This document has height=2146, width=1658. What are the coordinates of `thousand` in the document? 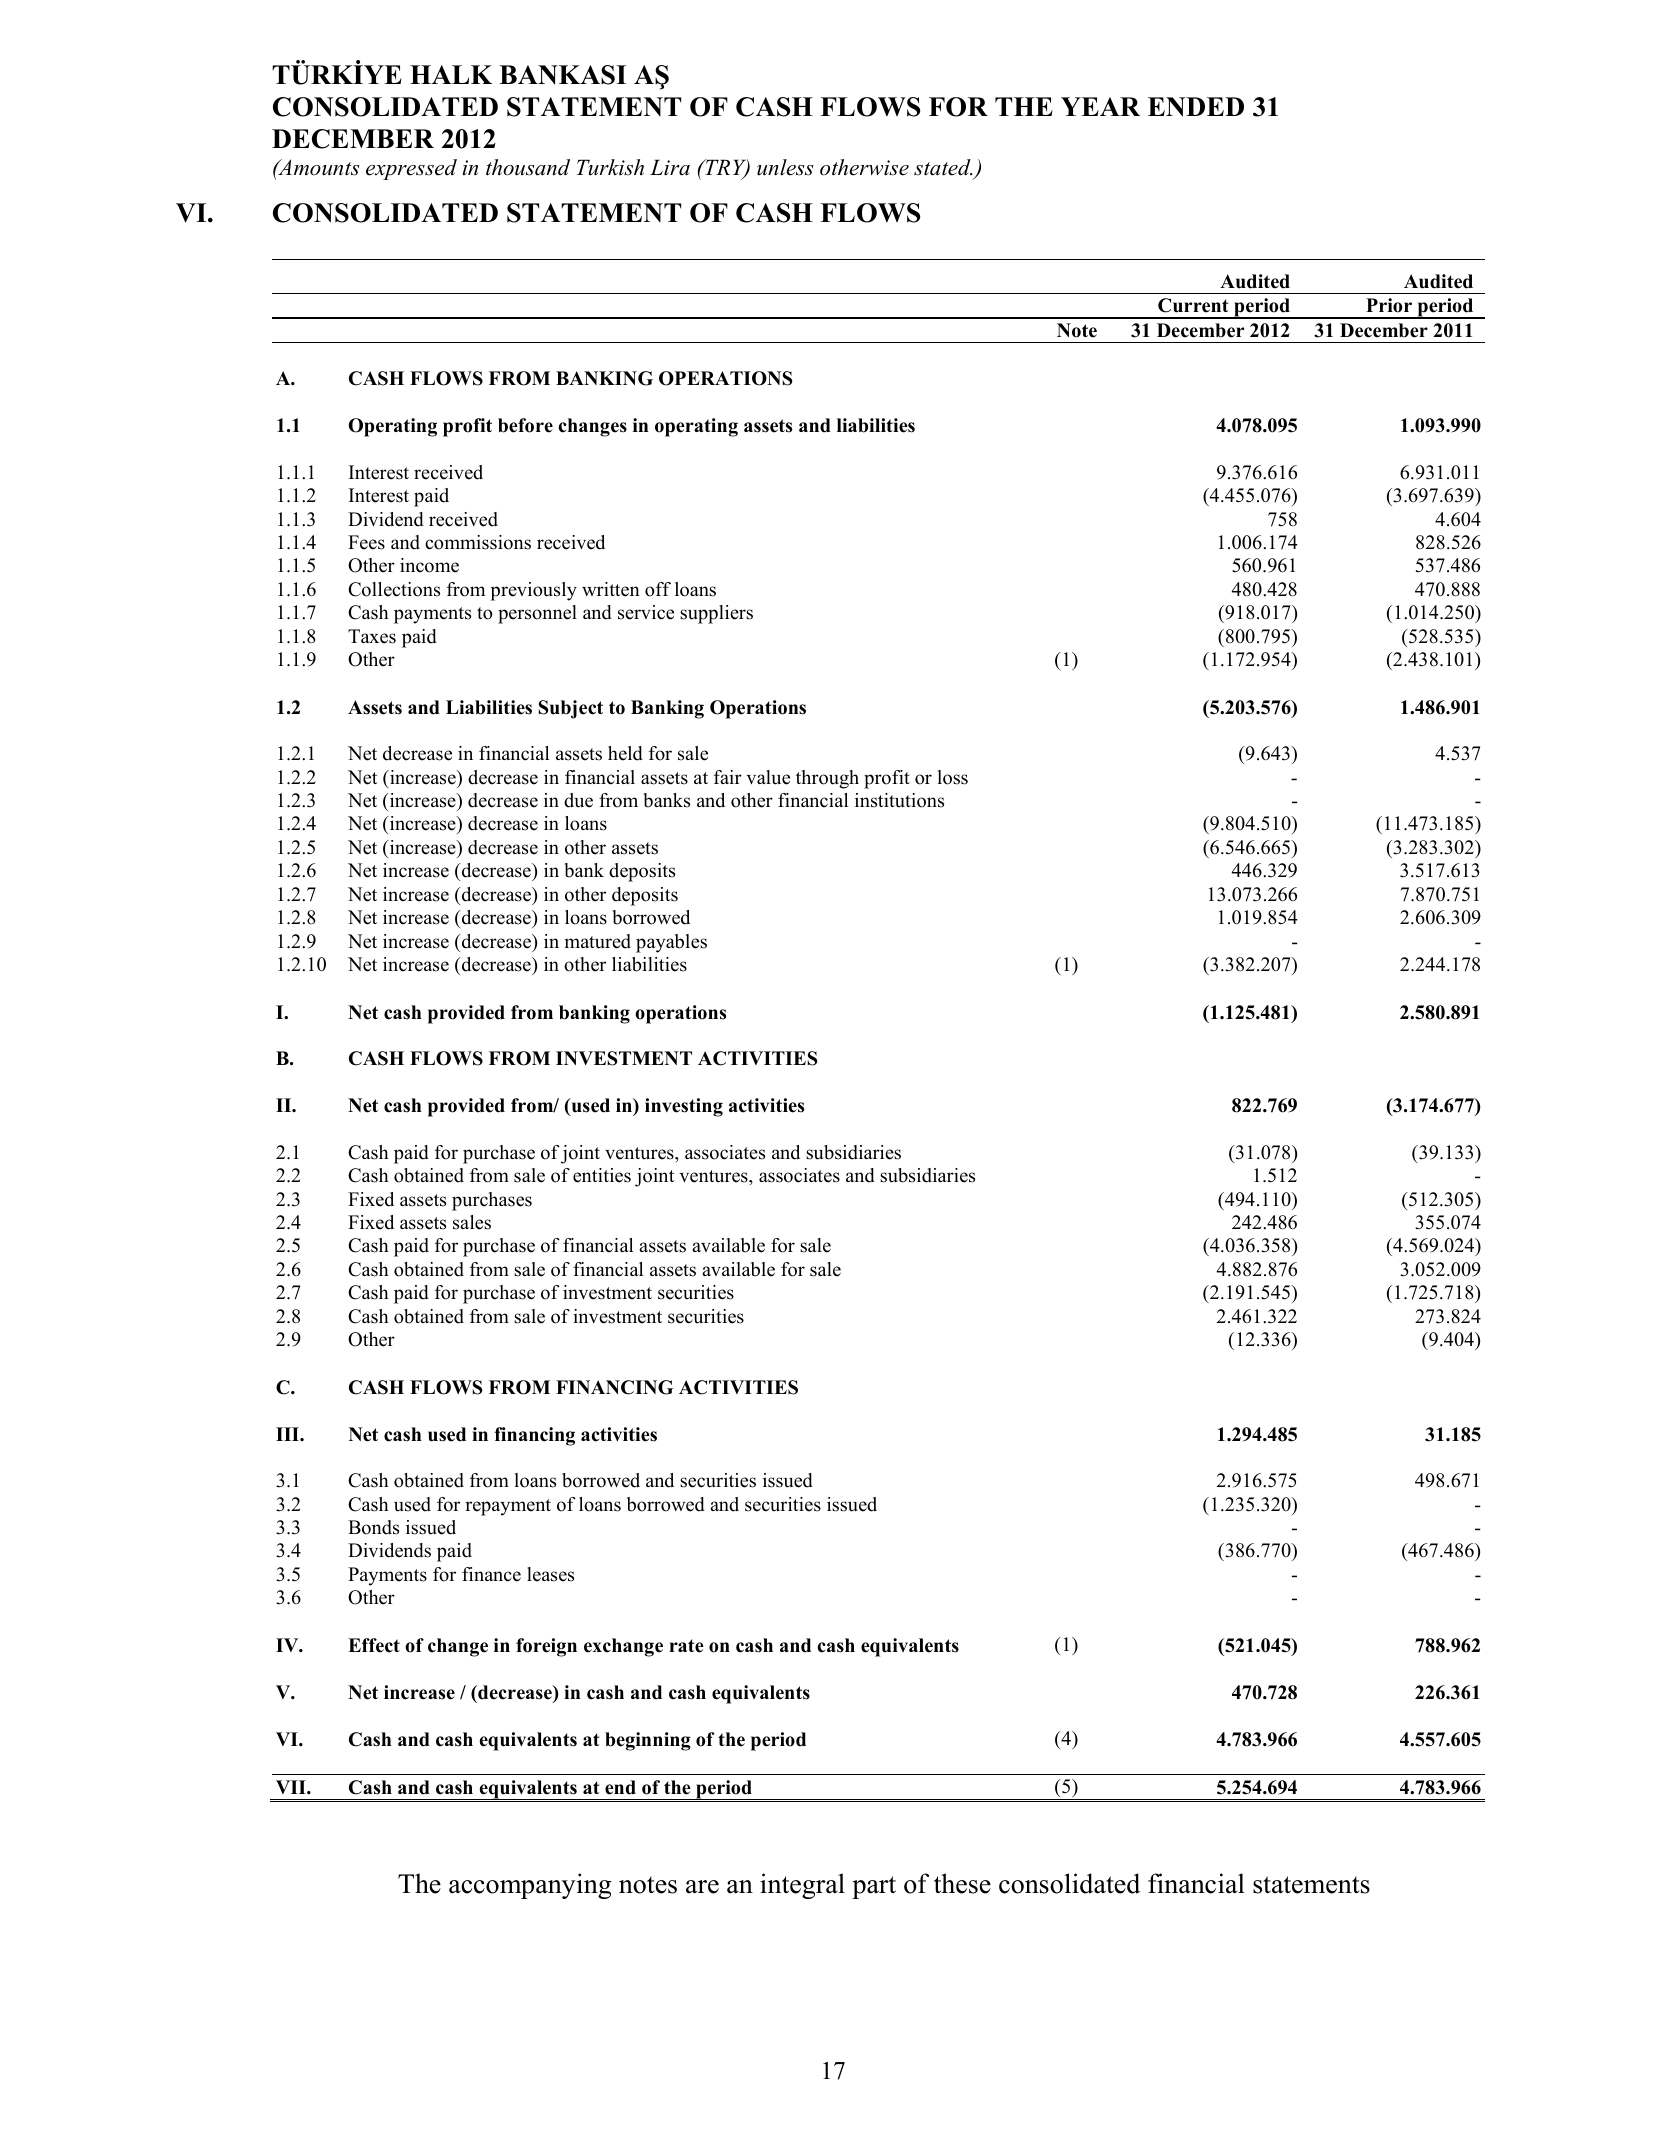 It's located at (528, 167).
